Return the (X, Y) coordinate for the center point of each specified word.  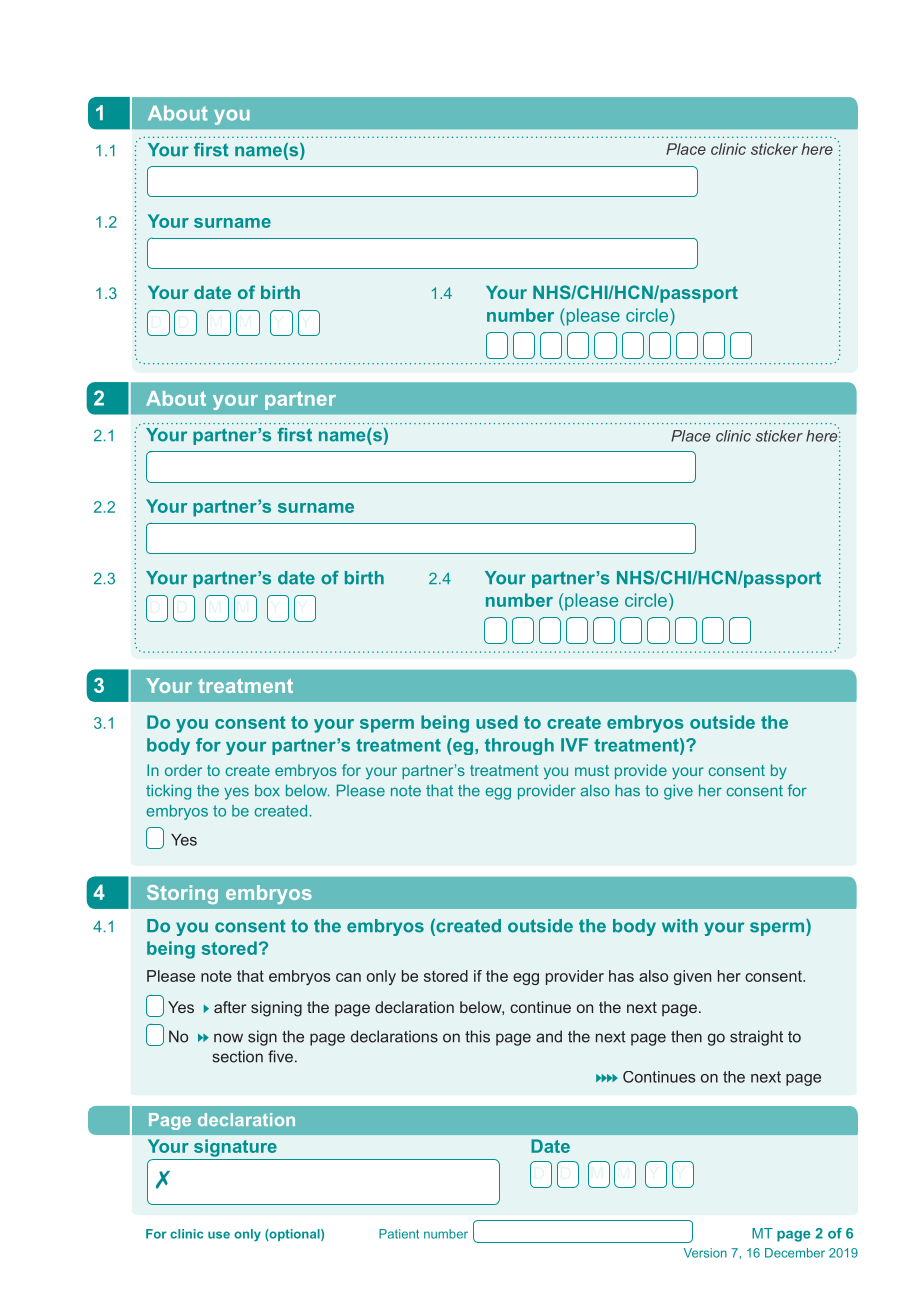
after (230, 1007)
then (686, 1036)
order (183, 770)
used (497, 722)
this (477, 1036)
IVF (574, 745)
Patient (399, 1234)
